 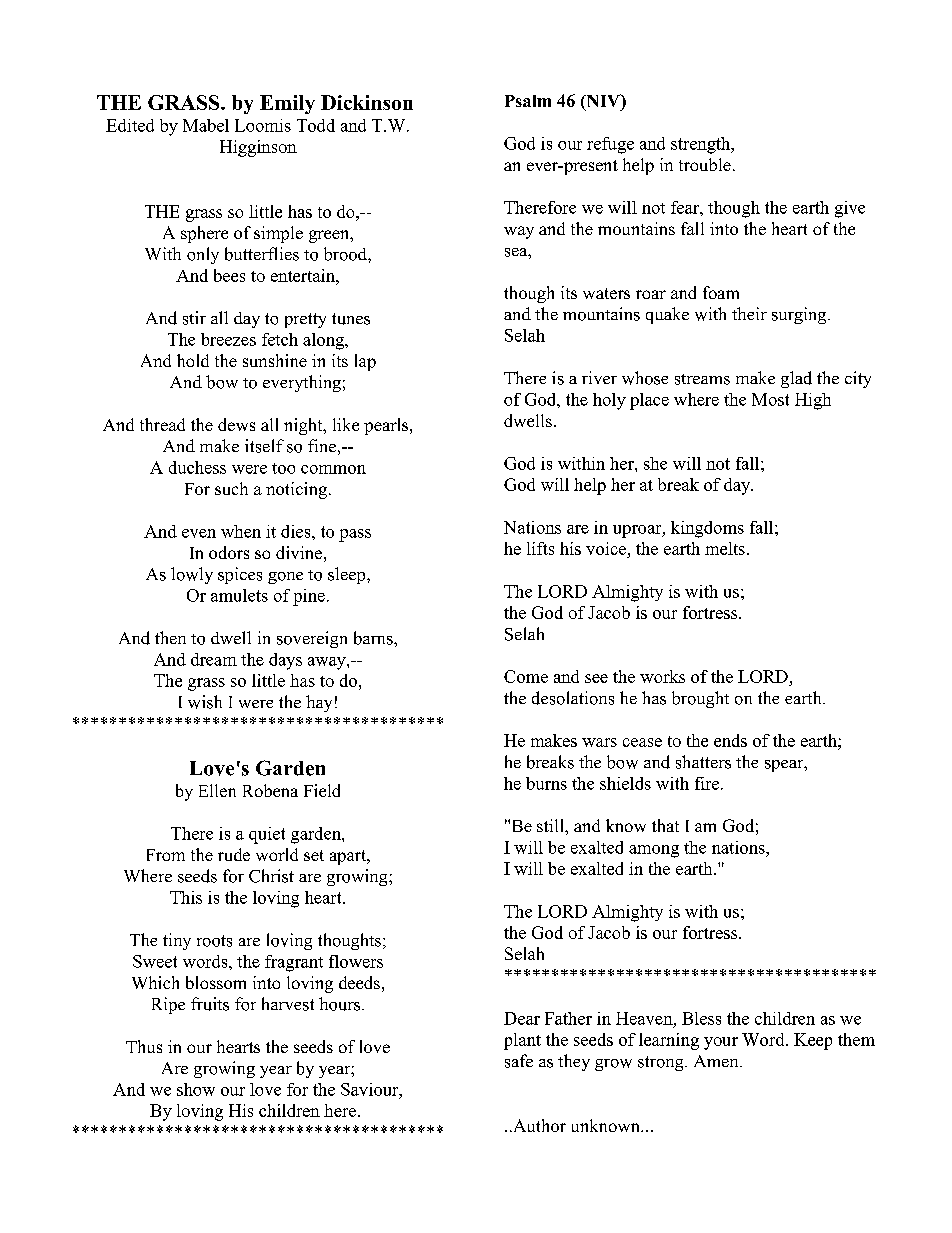 What do you see at coordinates (526, 676) in the image?
I see `Come` at bounding box center [526, 676].
